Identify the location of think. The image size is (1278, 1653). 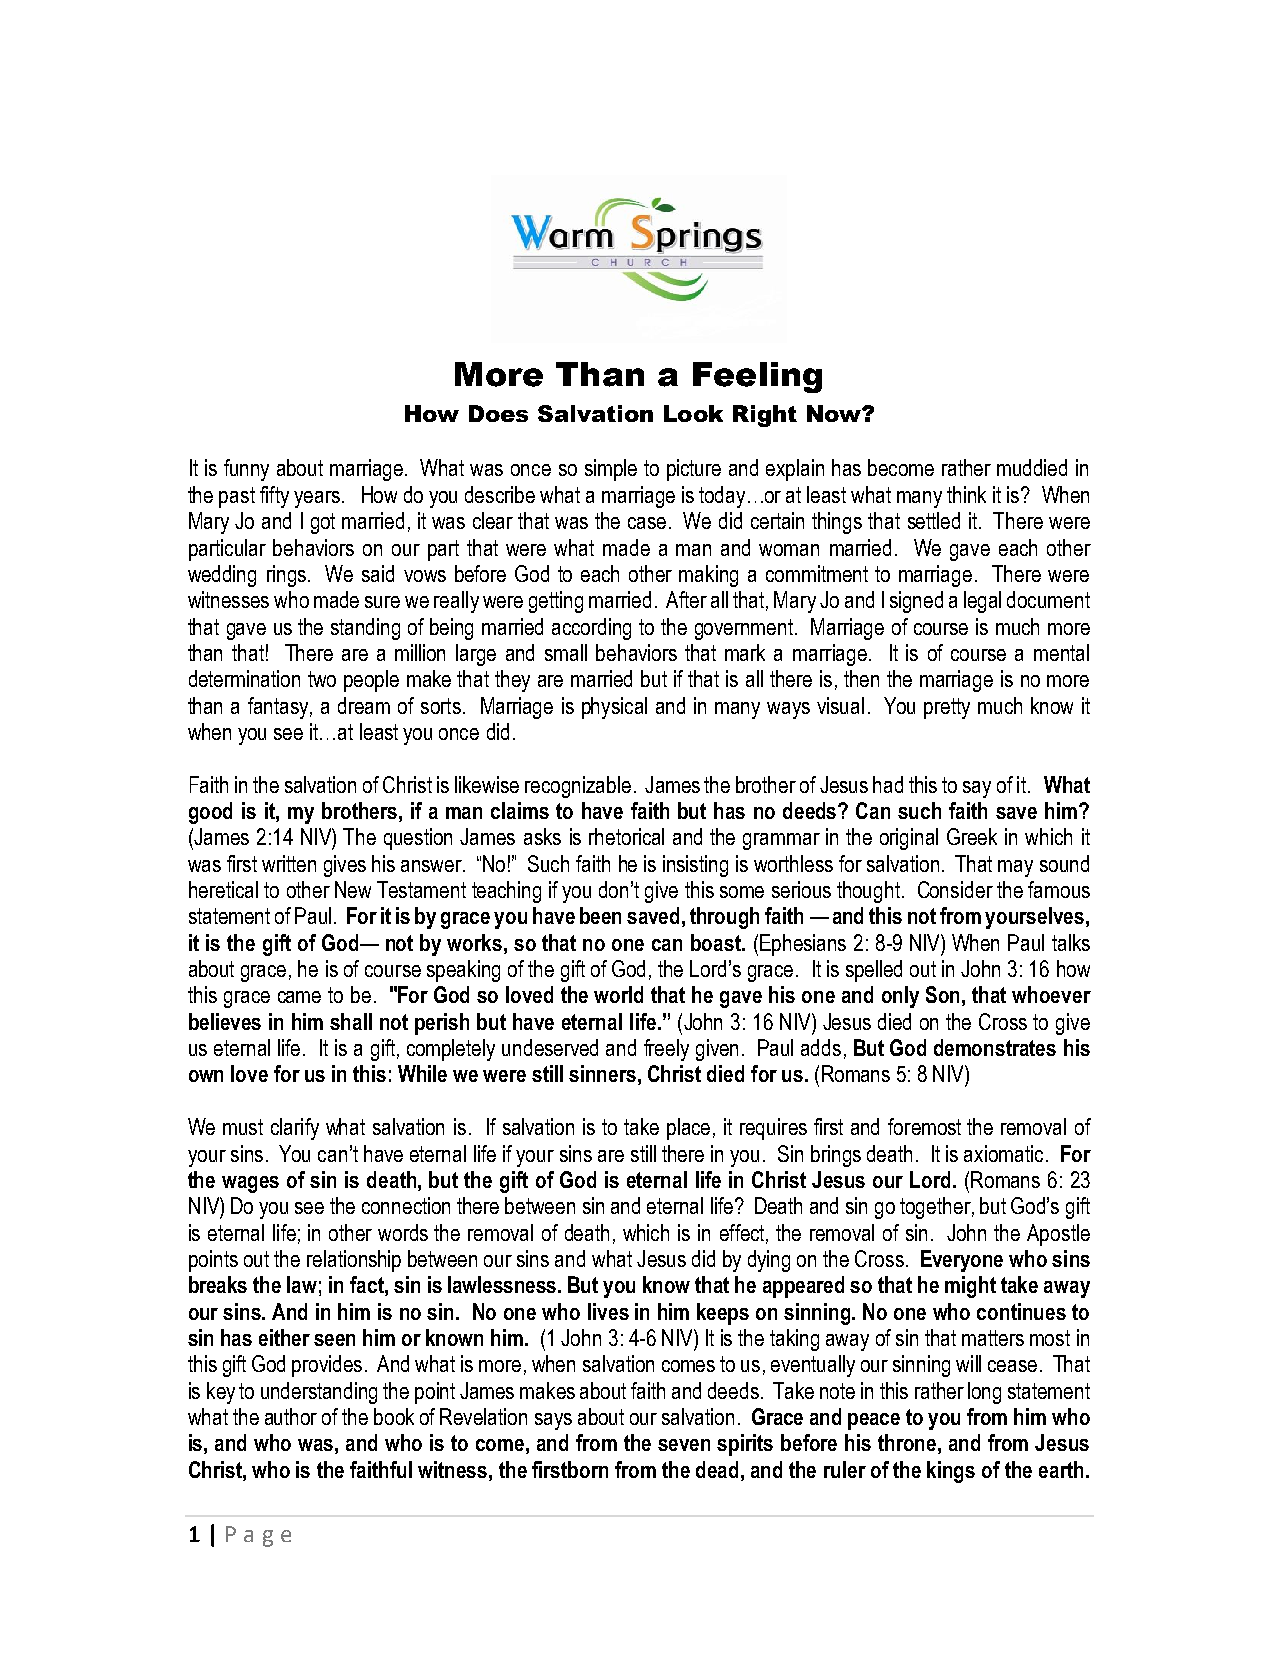
(966, 494).
